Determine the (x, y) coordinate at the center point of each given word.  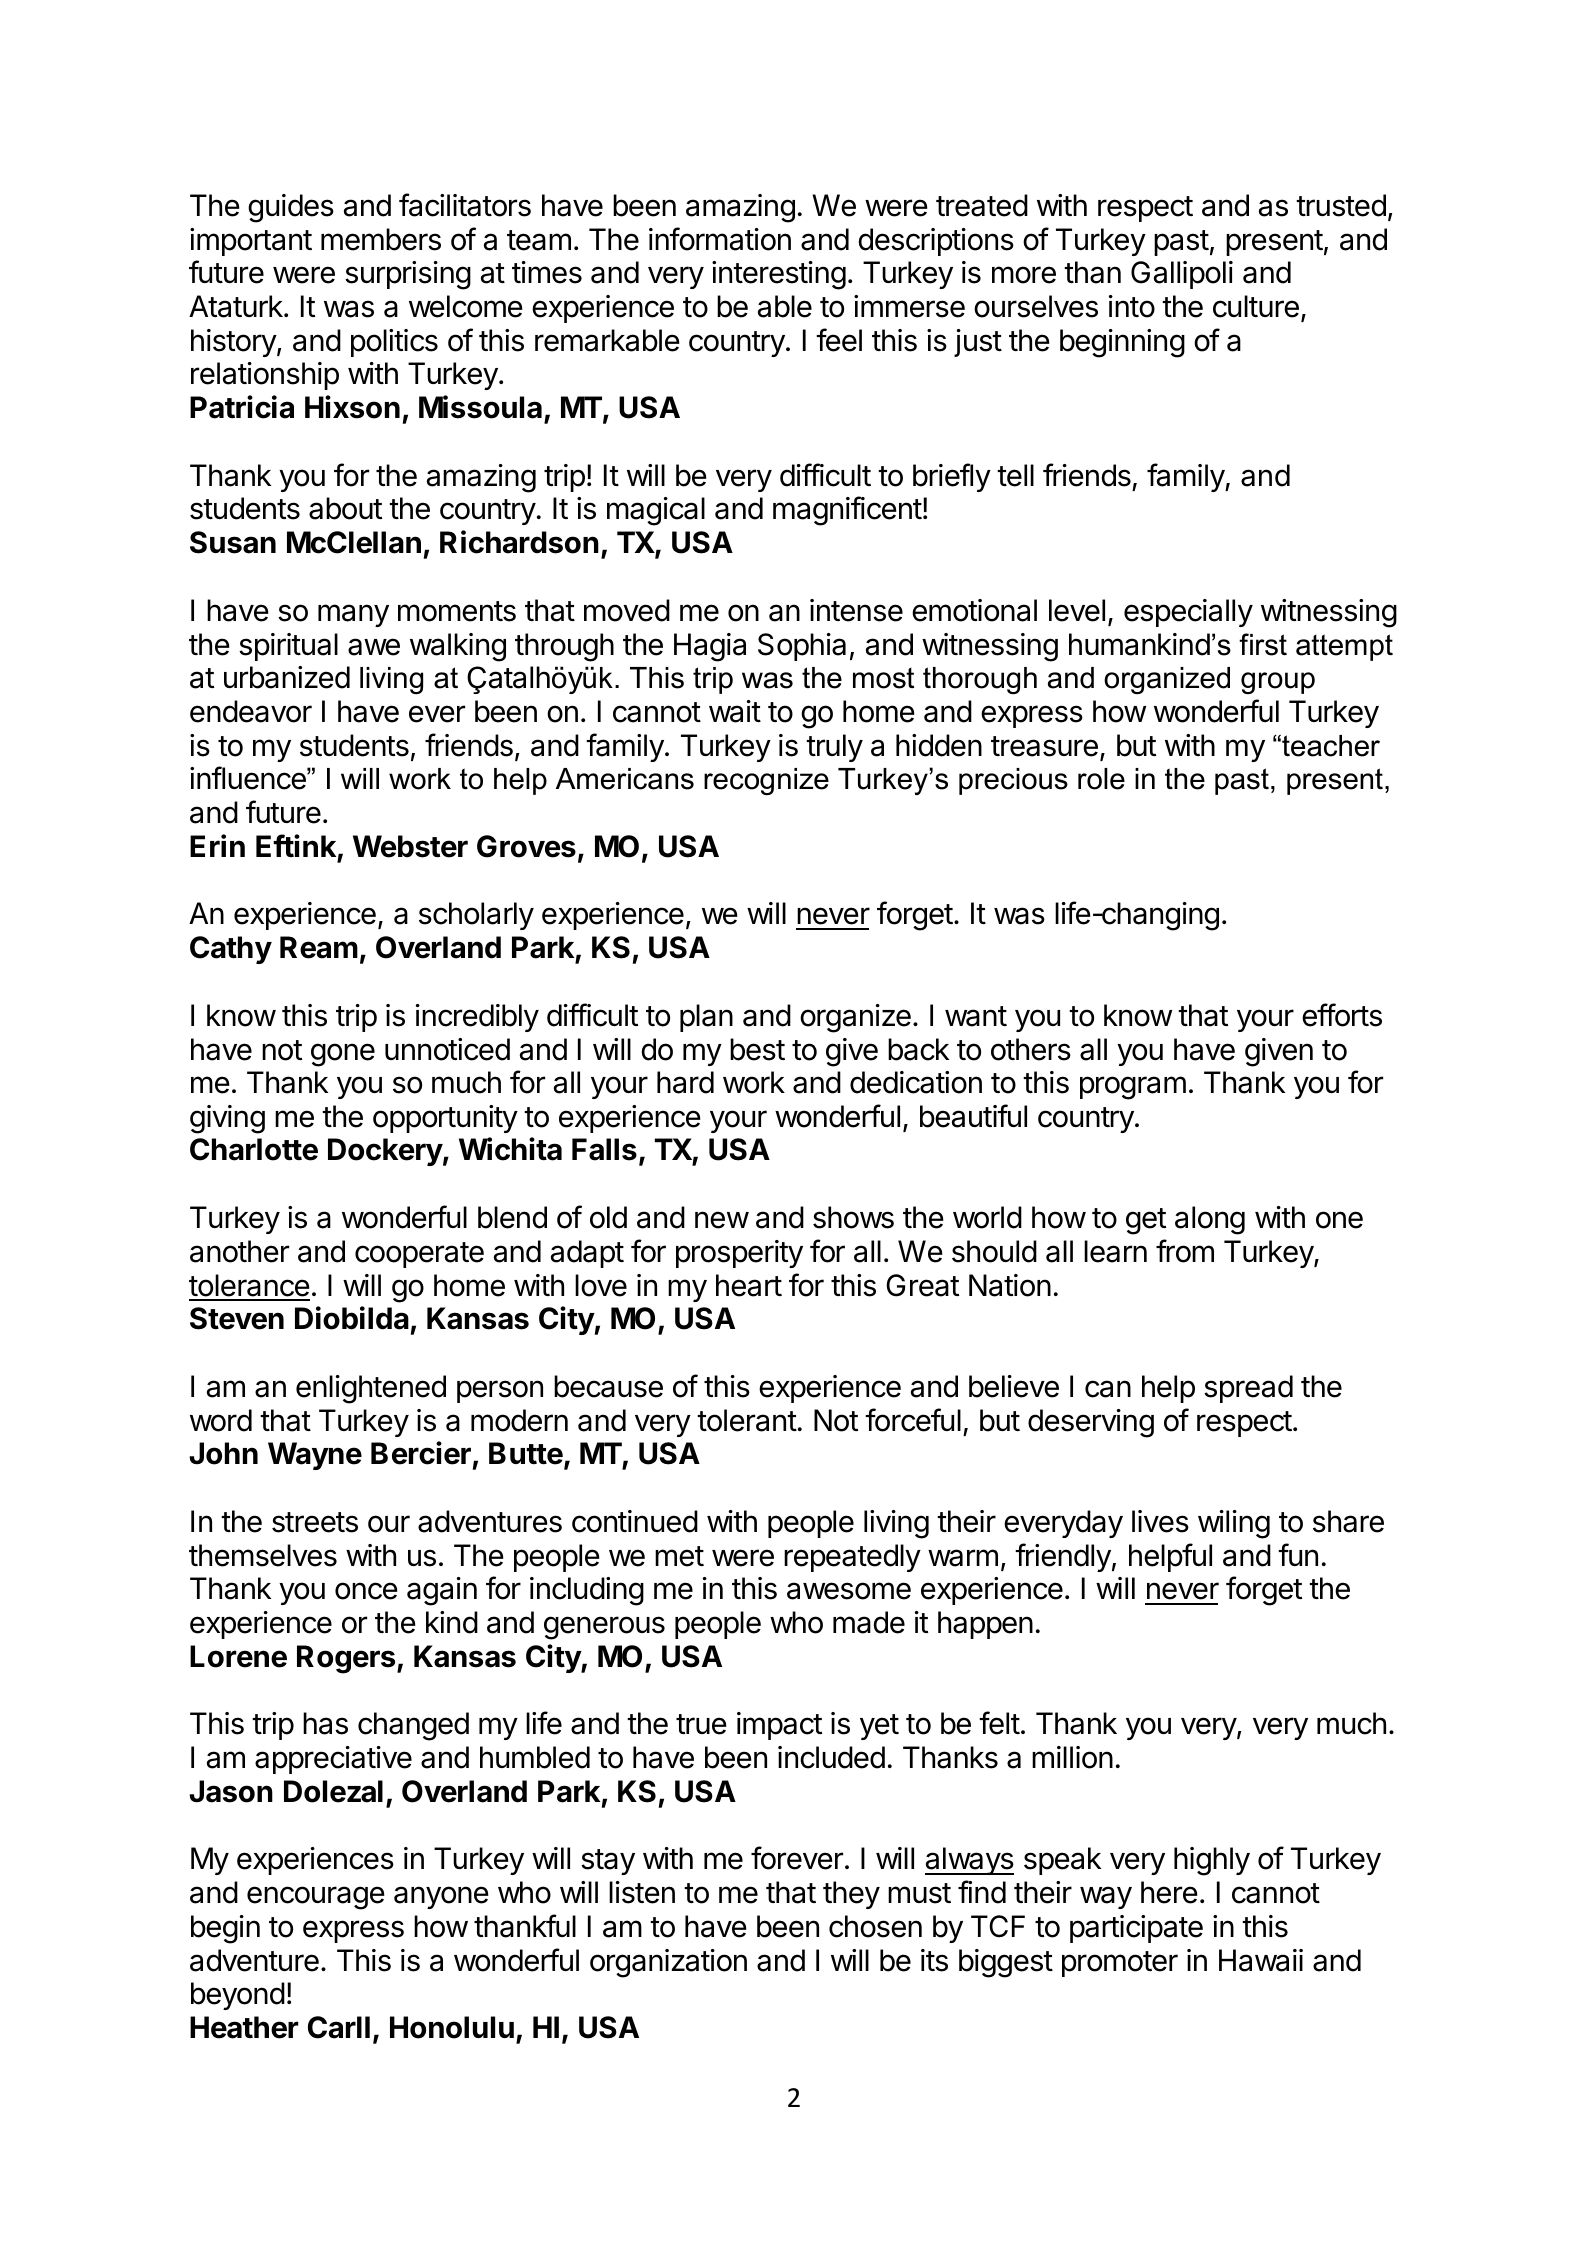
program (1133, 1088)
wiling (1234, 1524)
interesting (779, 275)
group (1278, 683)
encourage (316, 1898)
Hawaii (1261, 1960)
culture (1256, 306)
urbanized (287, 677)
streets (315, 1522)
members (381, 239)
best (757, 1049)
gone (343, 1055)
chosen (875, 1926)
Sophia (802, 647)
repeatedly (852, 1558)
